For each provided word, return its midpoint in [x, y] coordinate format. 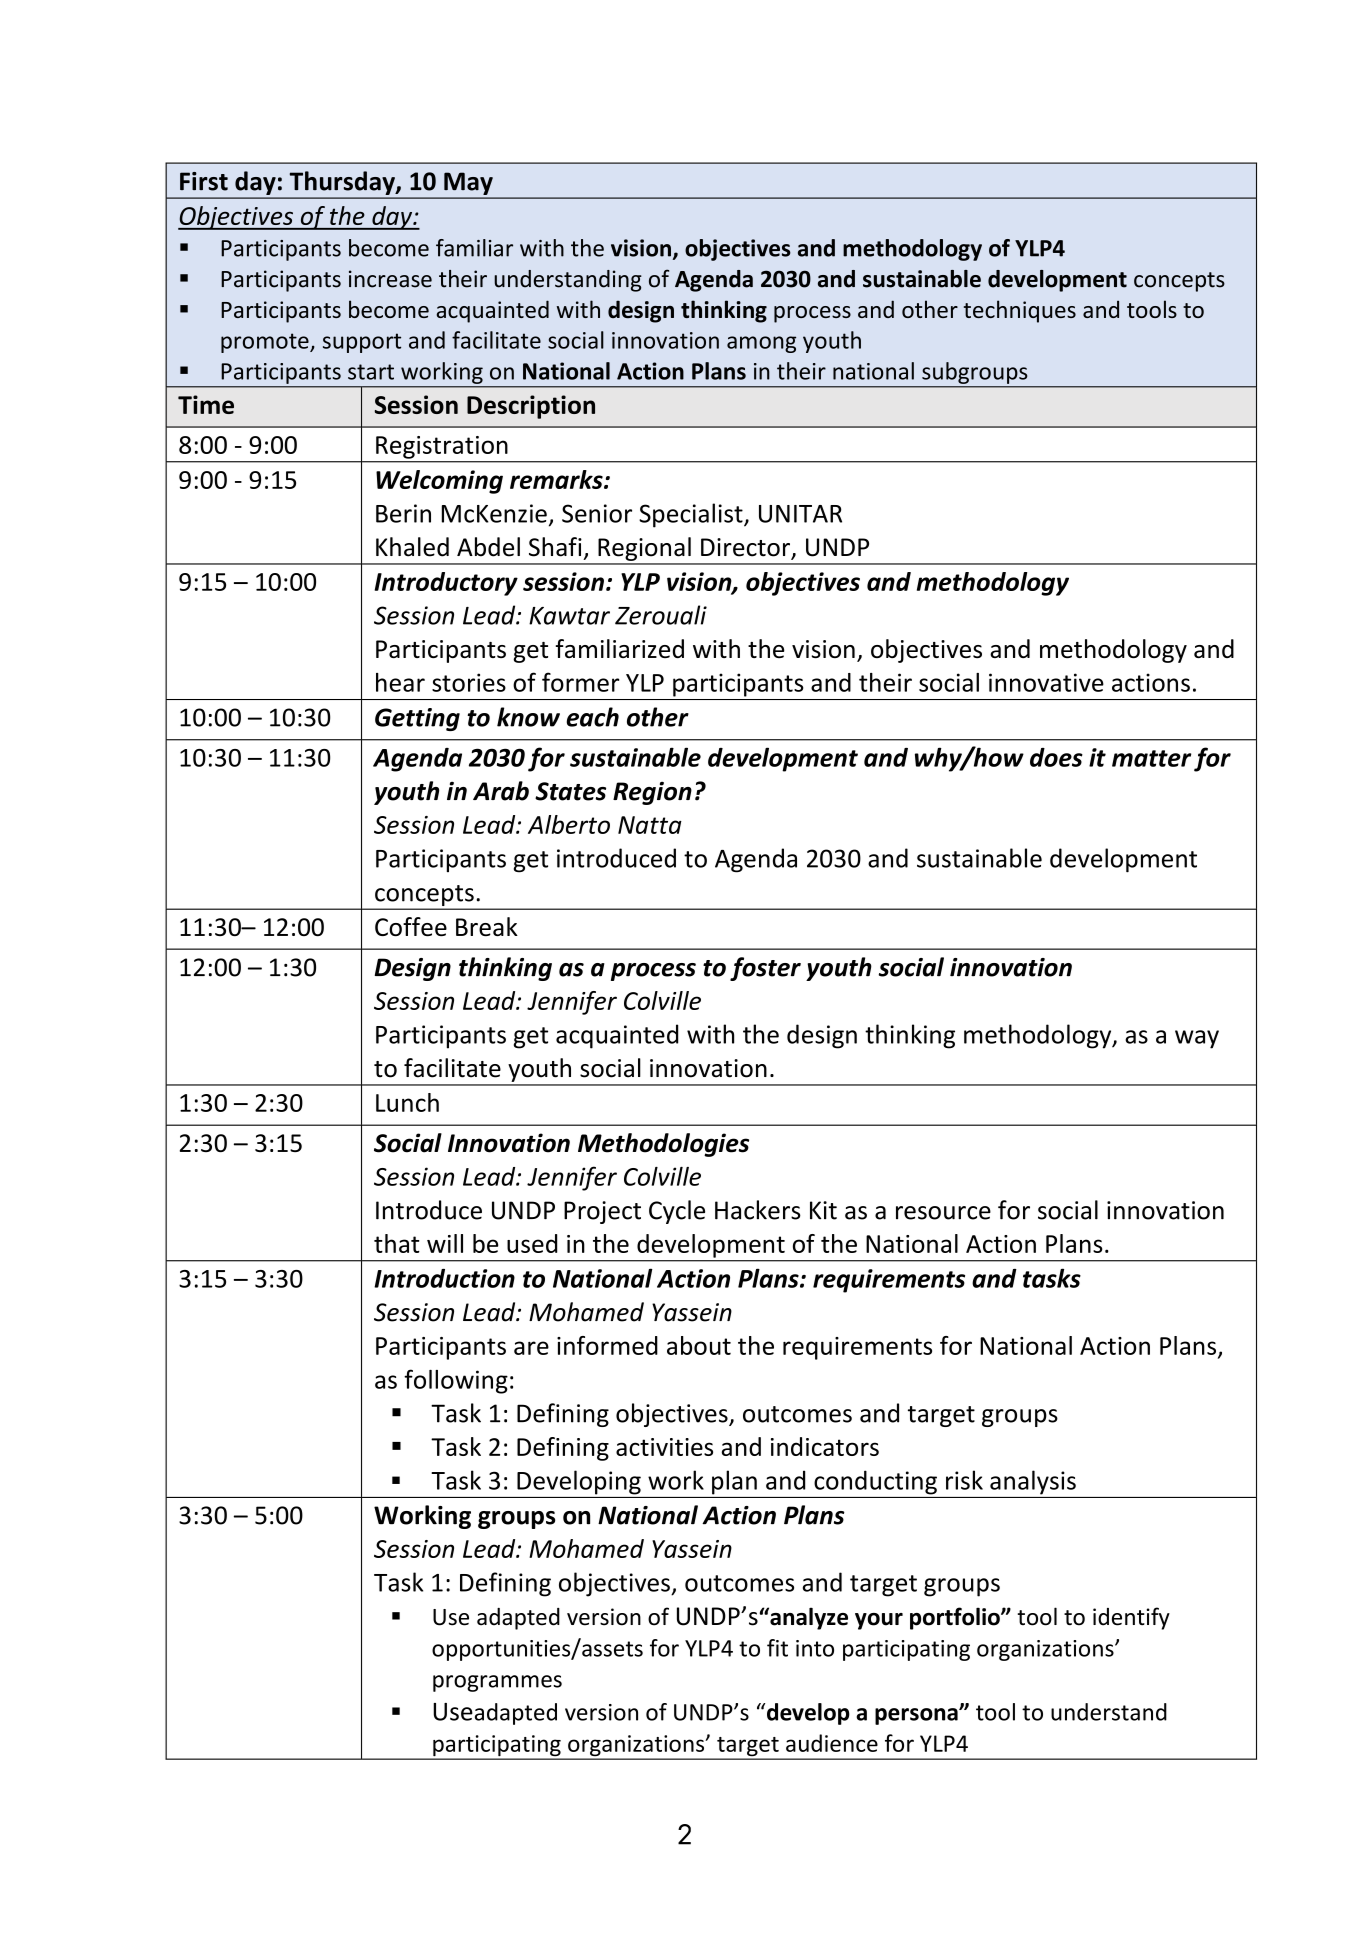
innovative [1046, 682]
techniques [1020, 311]
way [1197, 1039]
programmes [497, 1683]
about [699, 1345]
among [761, 344]
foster [765, 969]
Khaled [412, 547]
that [397, 1243]
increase [390, 279]
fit [777, 1648]
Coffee [411, 926]
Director [747, 548]
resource [943, 1213]
